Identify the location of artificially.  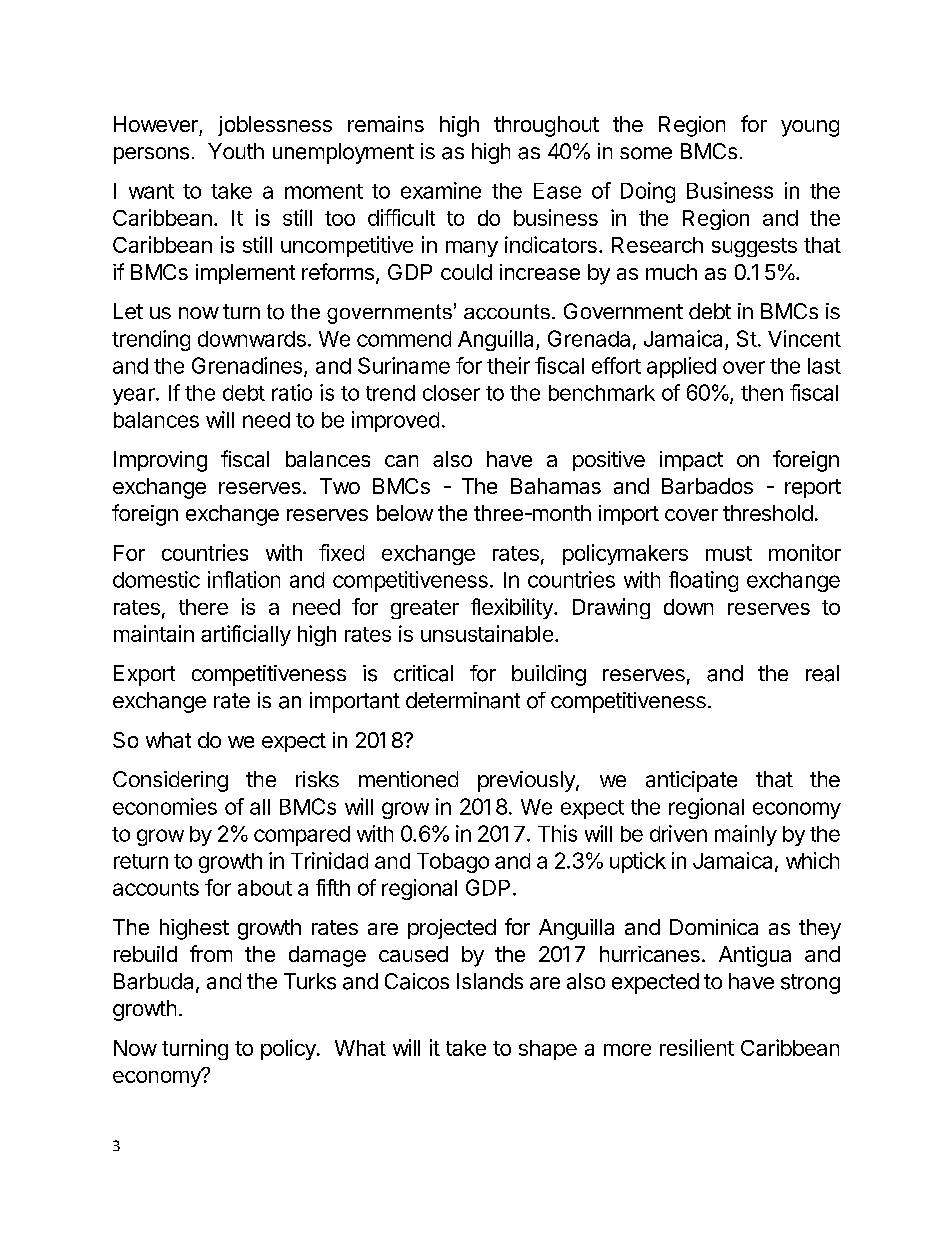
(246, 635).
